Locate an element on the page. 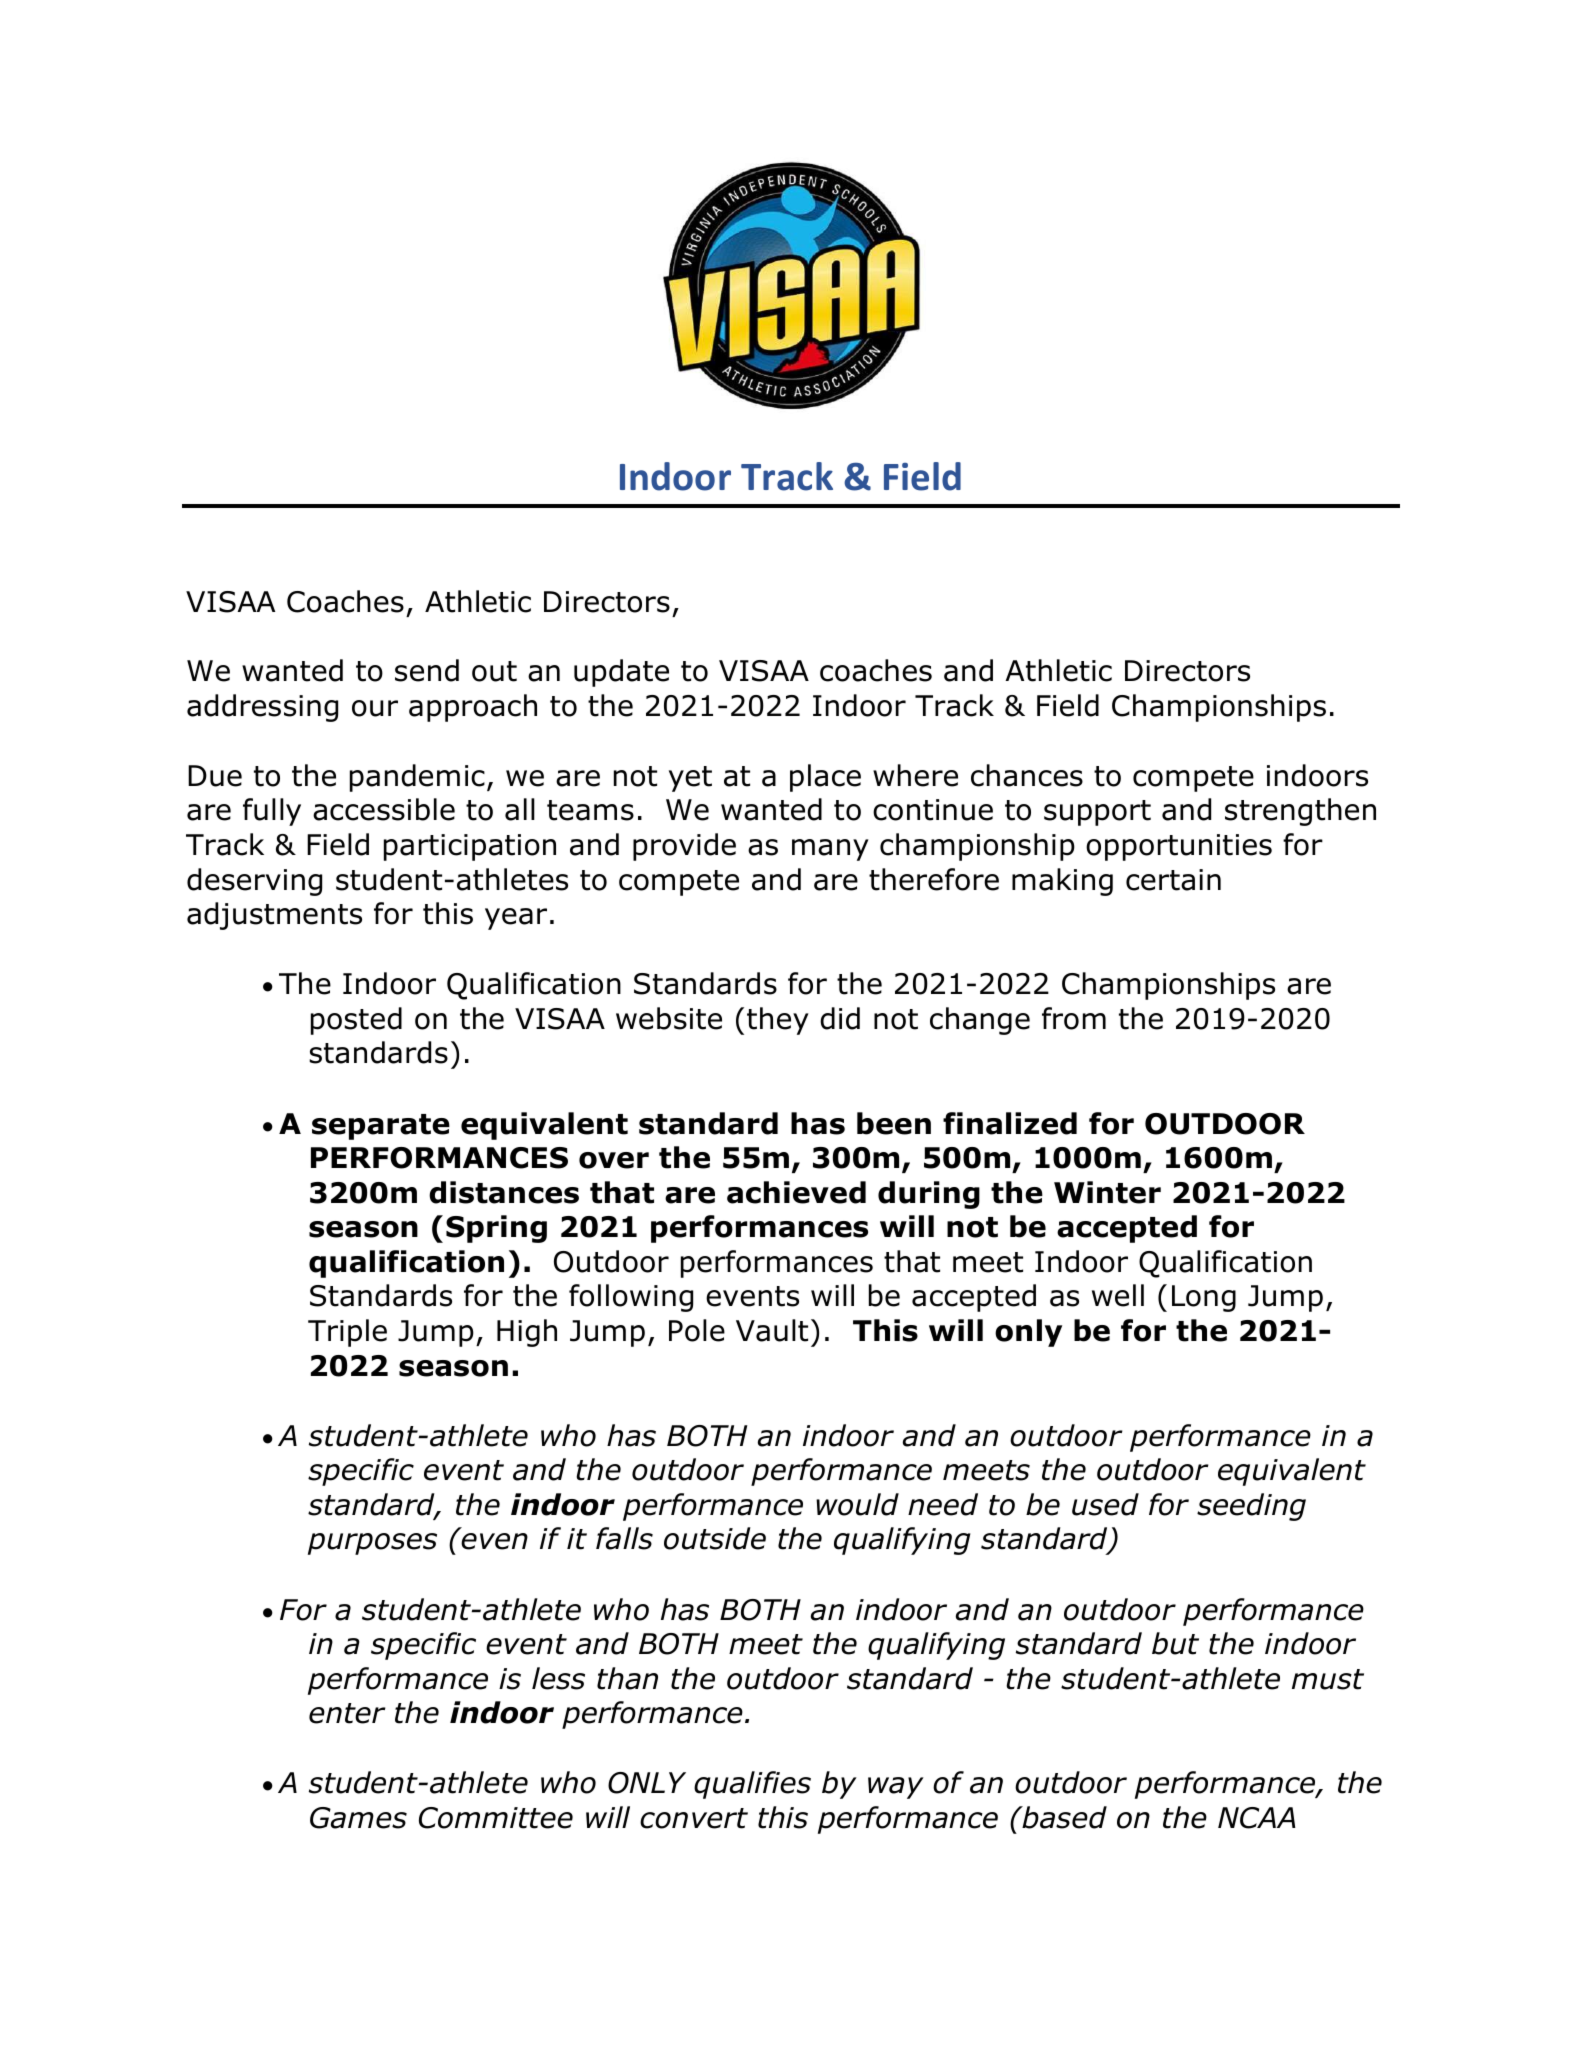  NCAA is located at coordinates (1257, 1818).
